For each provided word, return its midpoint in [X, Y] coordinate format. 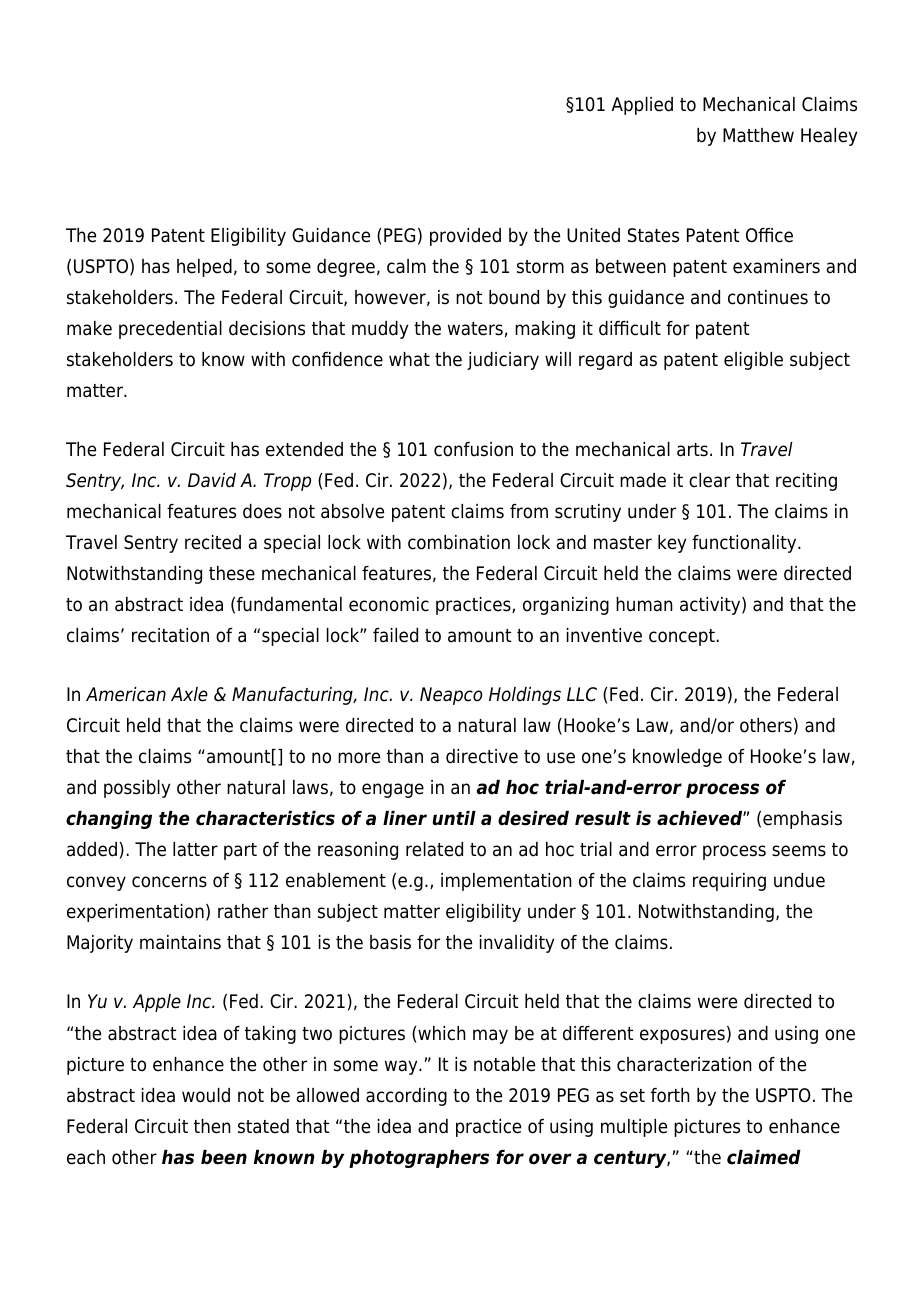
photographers [419, 1159]
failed [395, 635]
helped [204, 268]
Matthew [758, 135]
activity [711, 606]
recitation [170, 635]
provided [465, 237]
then [212, 1126]
